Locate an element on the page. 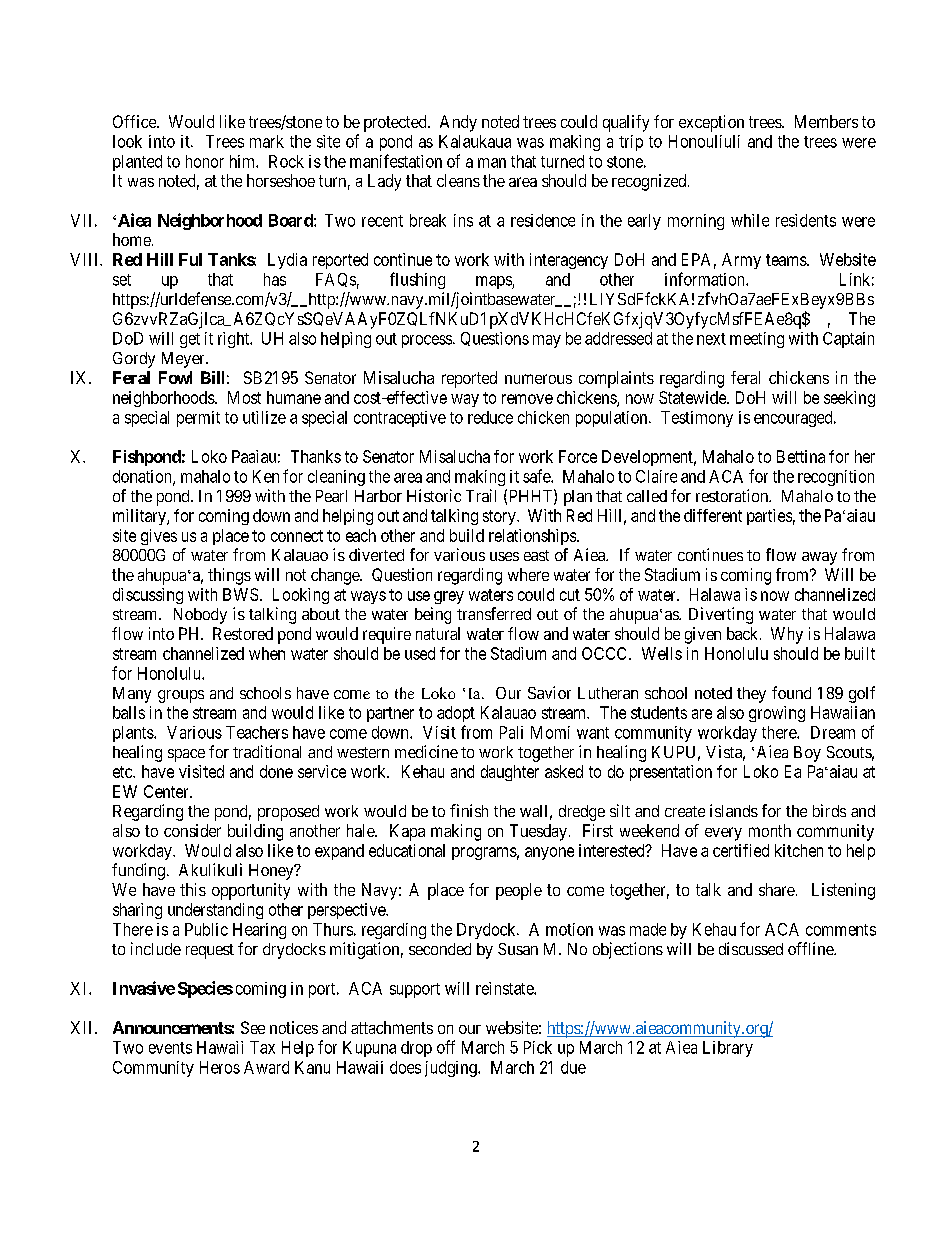 The image size is (952, 1233). Trail is located at coordinates (481, 495).
